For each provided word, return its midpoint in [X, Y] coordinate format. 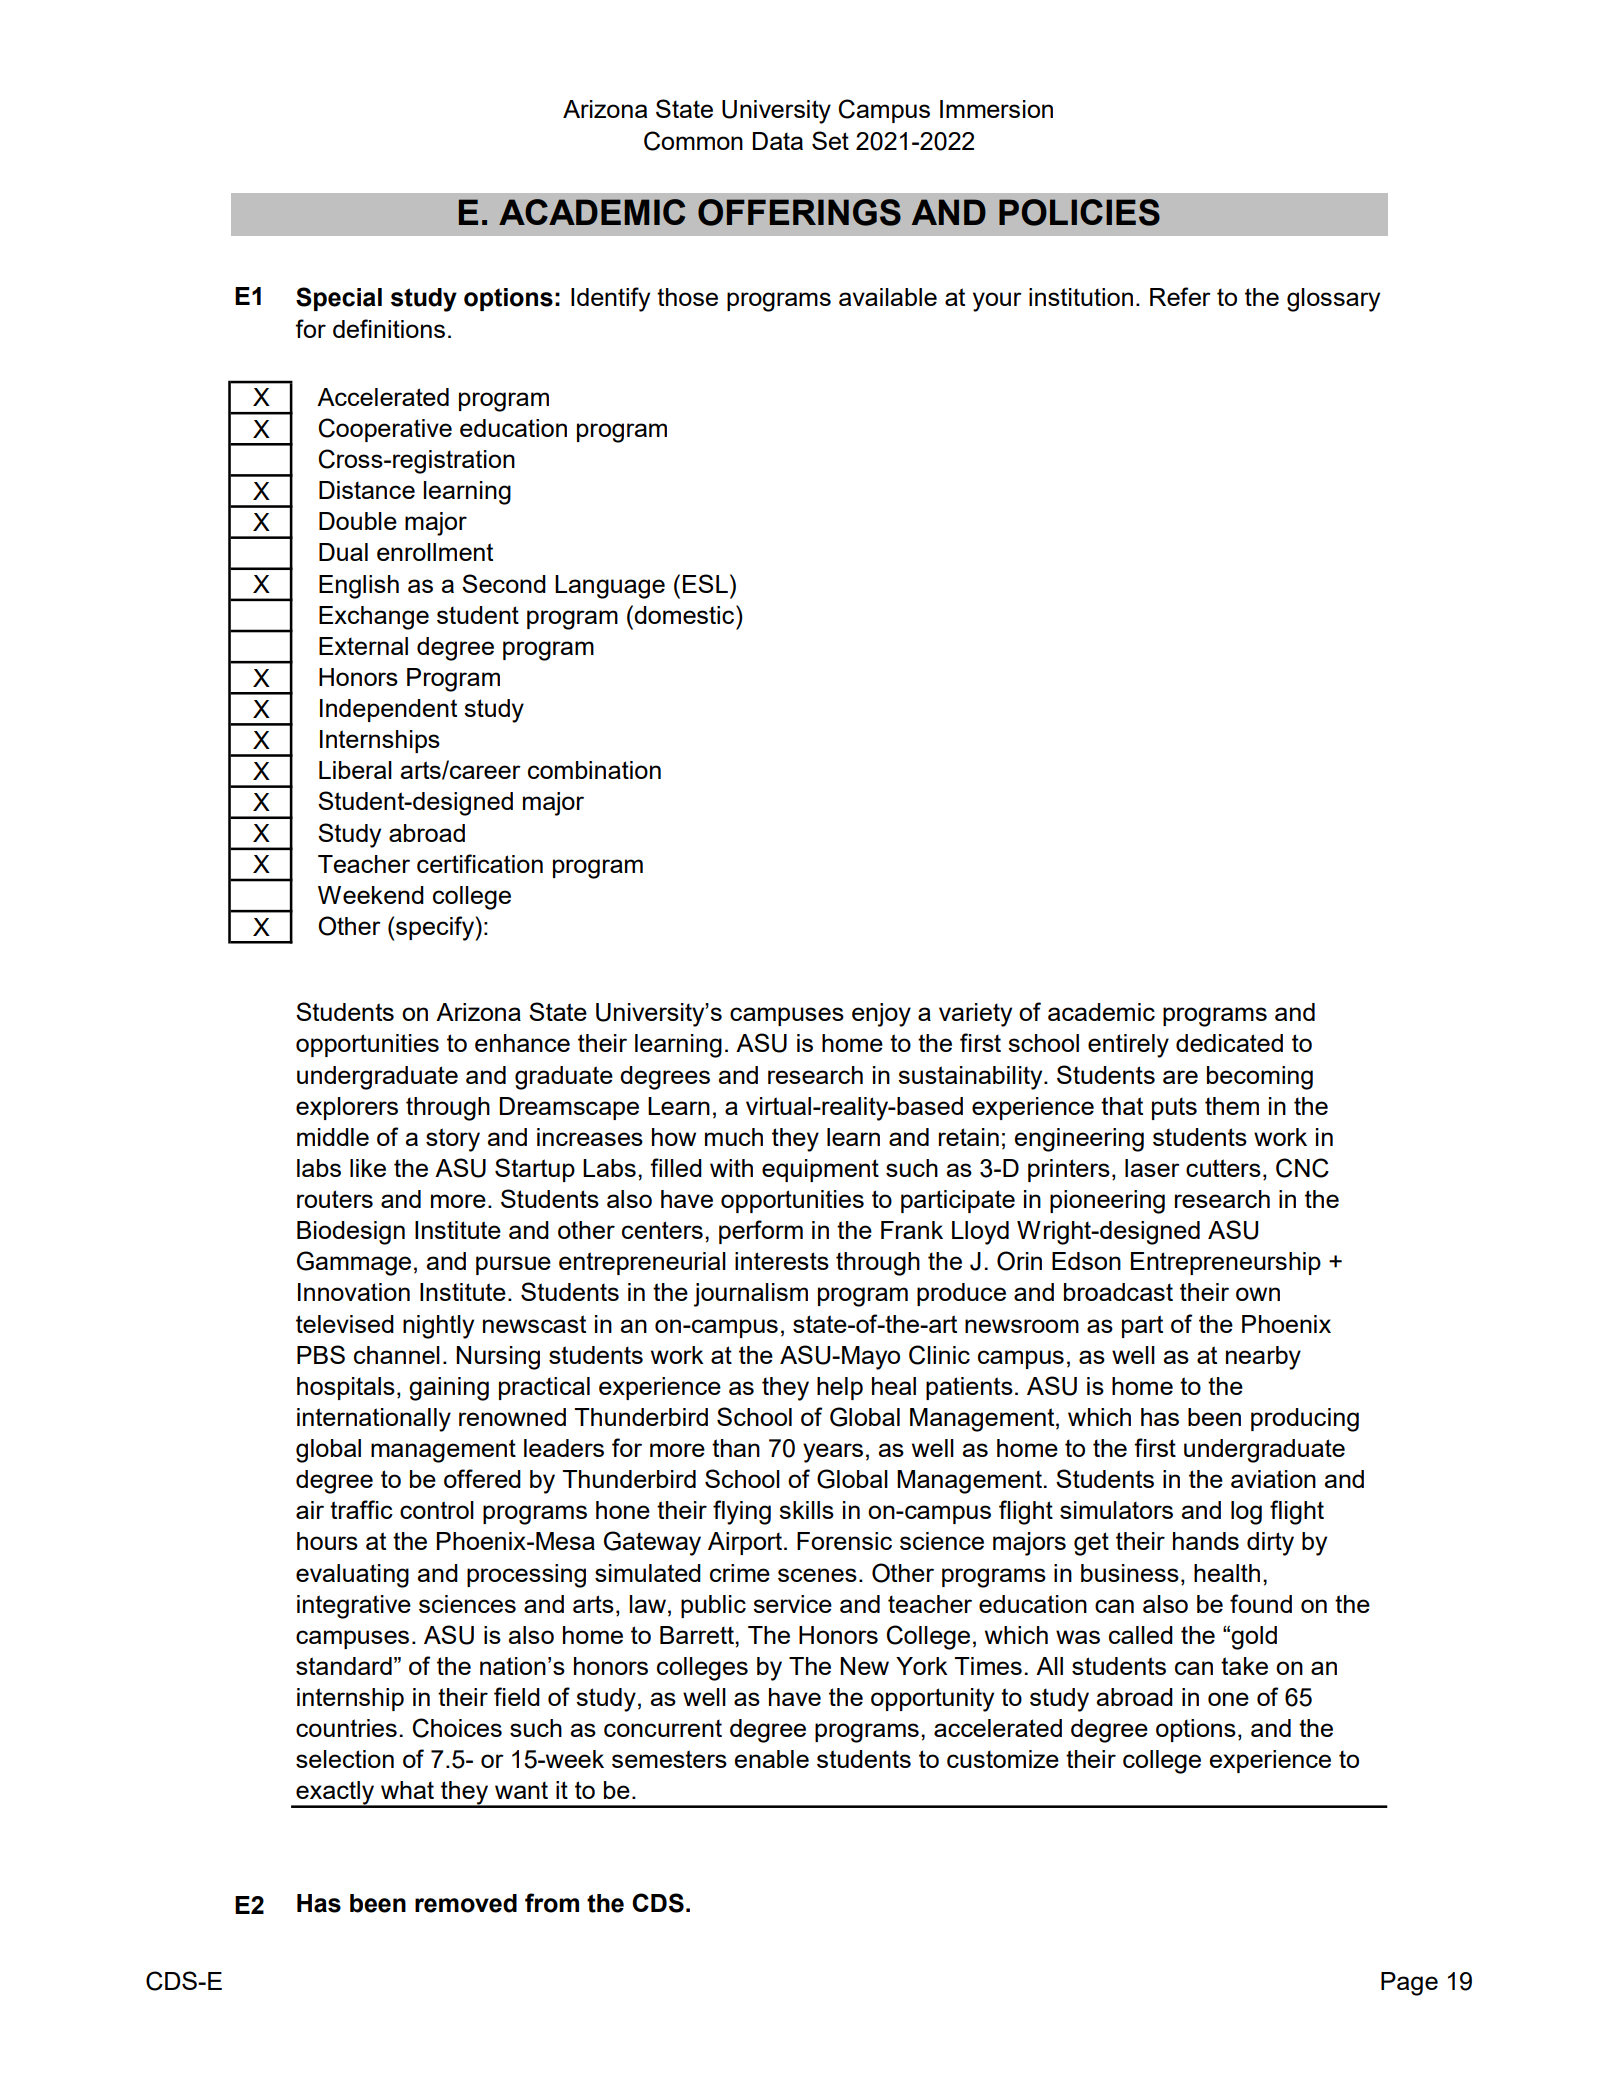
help [840, 1388]
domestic [685, 614]
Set [830, 140]
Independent [388, 710]
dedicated [1229, 1043]
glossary [1333, 300]
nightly [438, 1327]
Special [339, 299]
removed [466, 1903]
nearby [1263, 1358]
